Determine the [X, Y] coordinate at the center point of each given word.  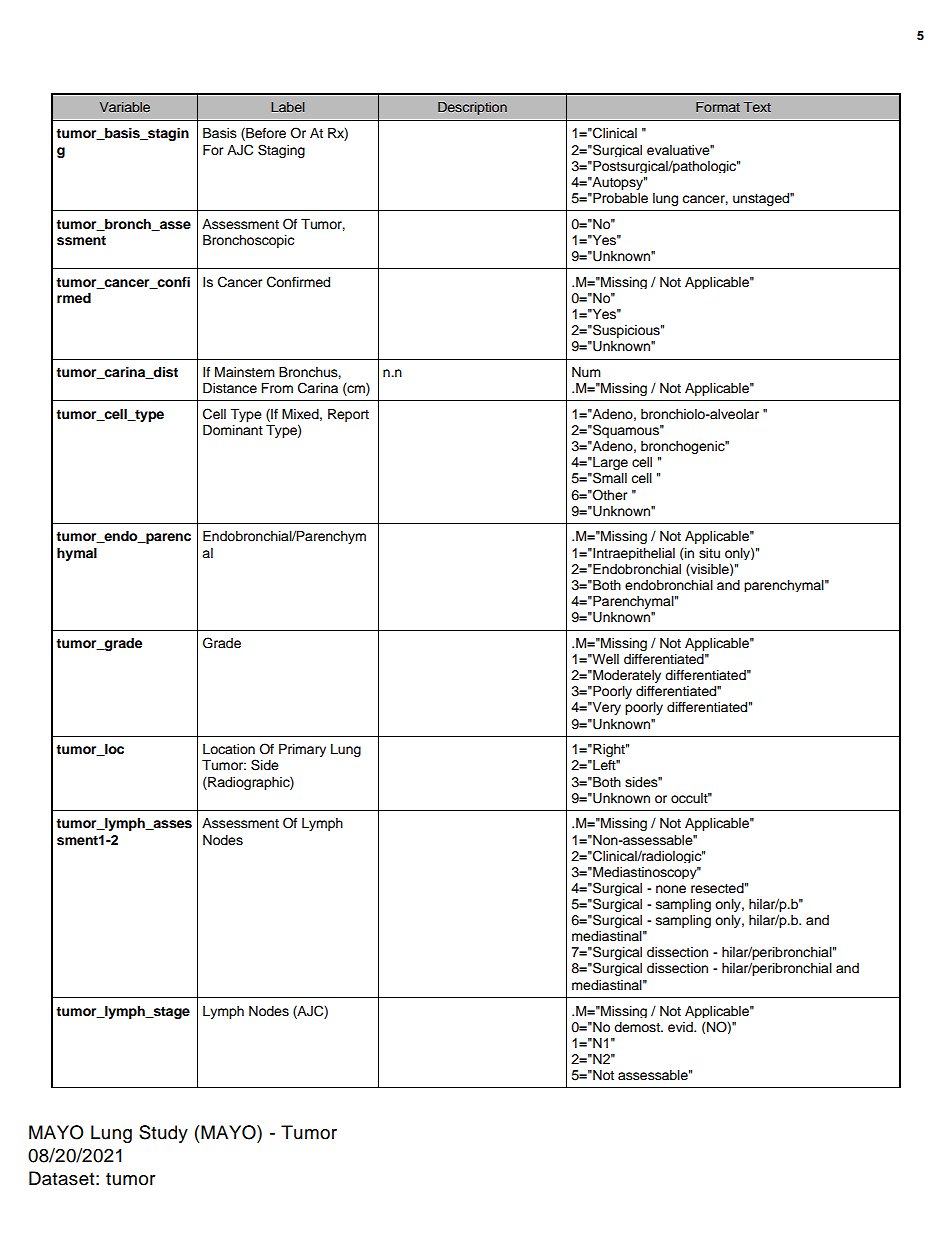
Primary [302, 750]
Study [163, 1134]
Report [348, 415]
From [277, 388]
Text [757, 107]
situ [709, 553]
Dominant [233, 430]
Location [229, 749]
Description [472, 108]
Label [288, 107]
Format [718, 107]
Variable [124, 107]
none [671, 889]
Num [586, 372]
